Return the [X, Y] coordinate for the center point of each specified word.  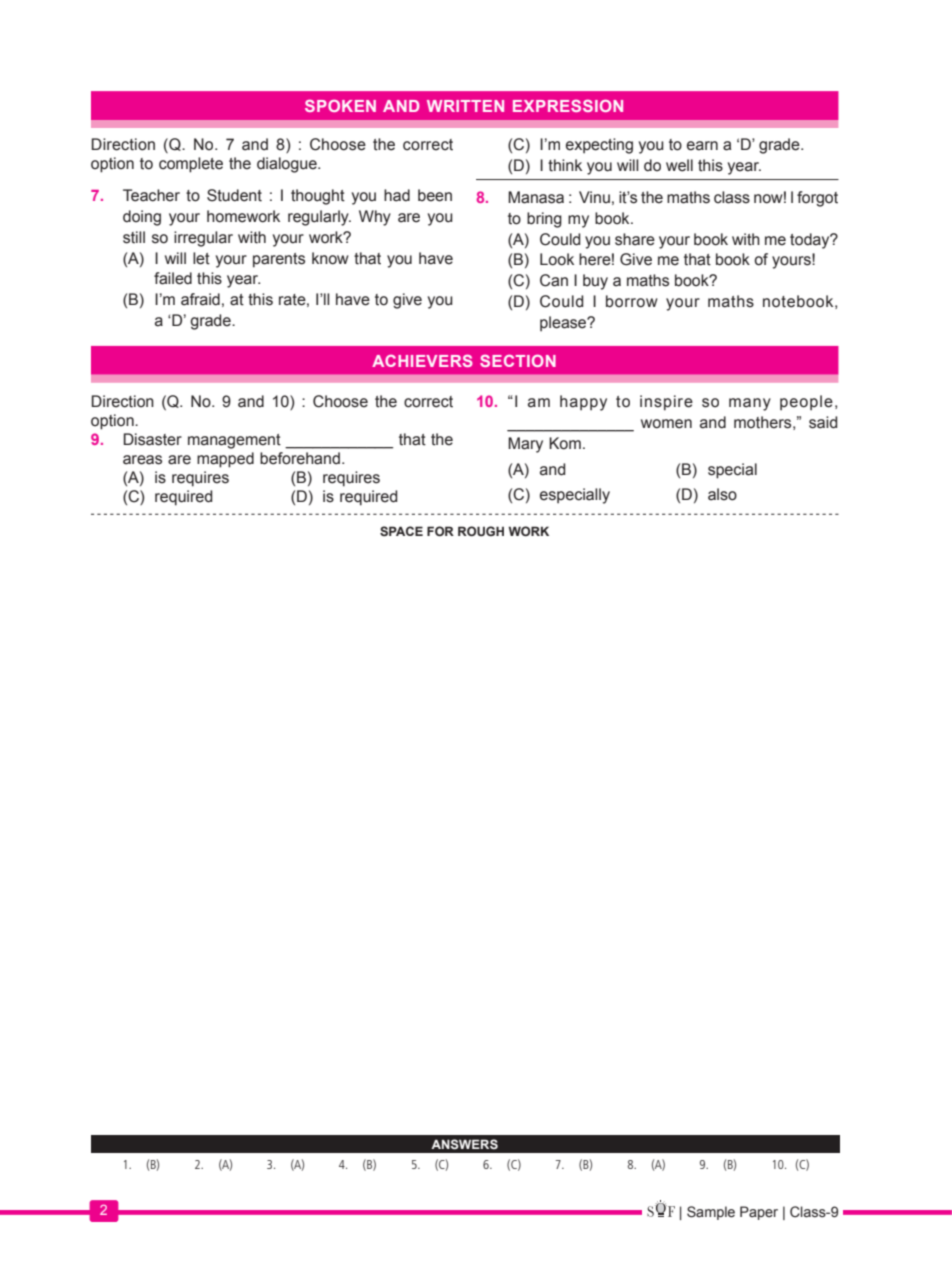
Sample [711, 1213]
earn [702, 146]
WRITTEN [465, 106]
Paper [759, 1213]
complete [191, 165]
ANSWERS [464, 1144]
